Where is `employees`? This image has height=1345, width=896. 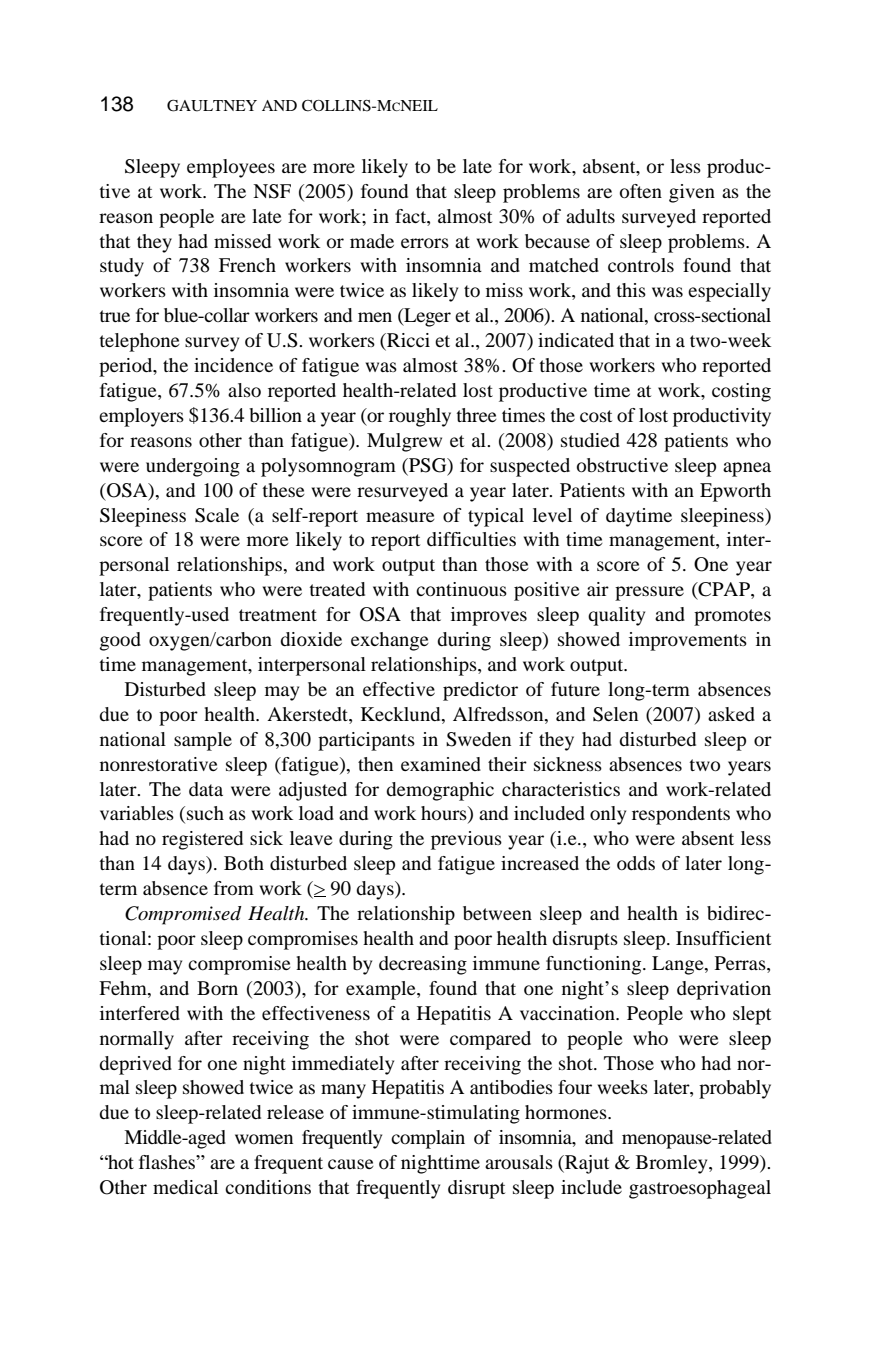 employees is located at coordinates (231, 168).
